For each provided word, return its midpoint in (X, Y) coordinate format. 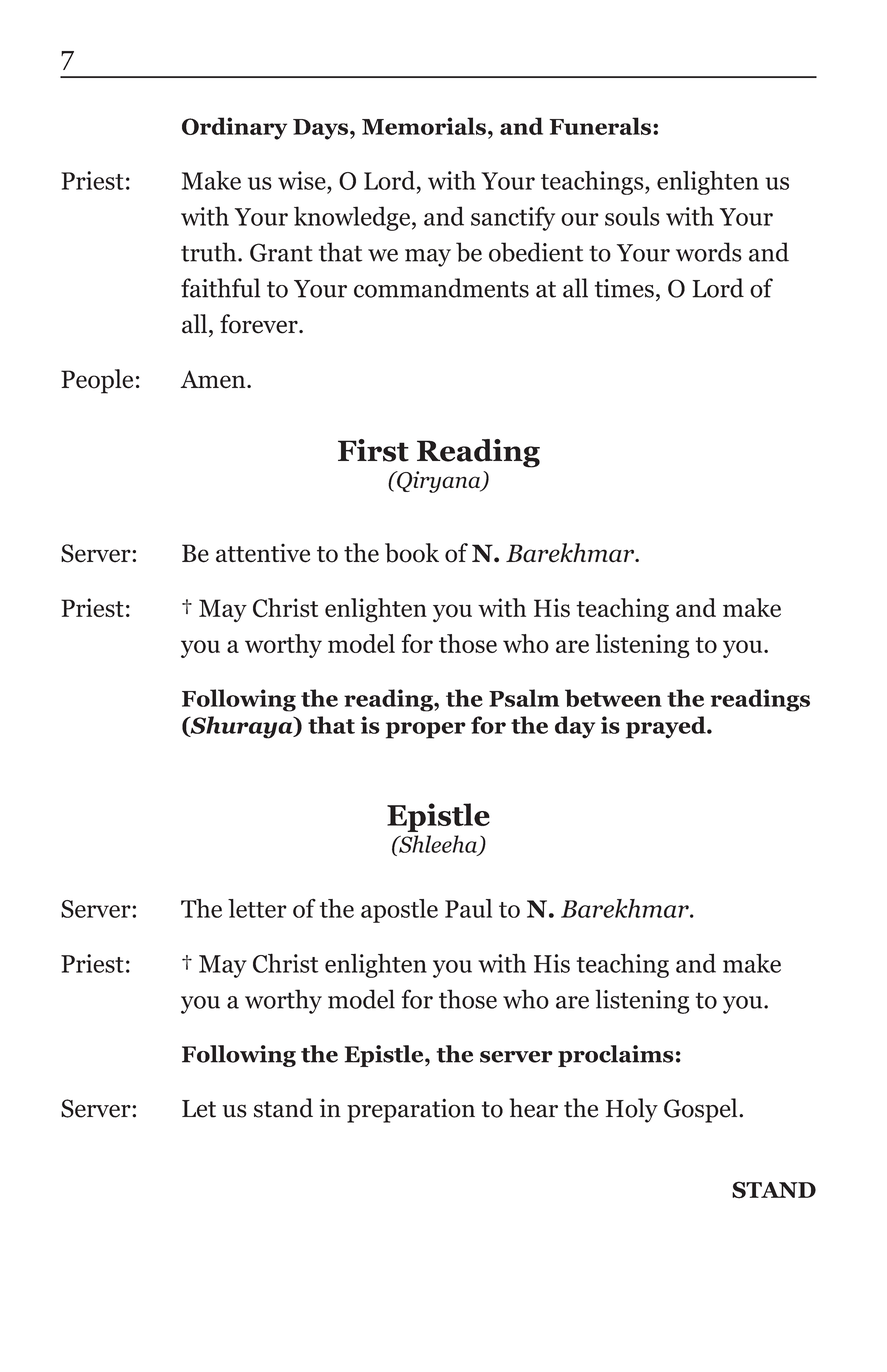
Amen (214, 379)
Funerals (600, 126)
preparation (411, 1110)
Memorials (424, 126)
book (412, 553)
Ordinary (234, 128)
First (373, 450)
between (613, 698)
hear (533, 1108)
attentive (263, 553)
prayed (667, 727)
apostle (399, 911)
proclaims (616, 1056)
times (624, 288)
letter (257, 908)
